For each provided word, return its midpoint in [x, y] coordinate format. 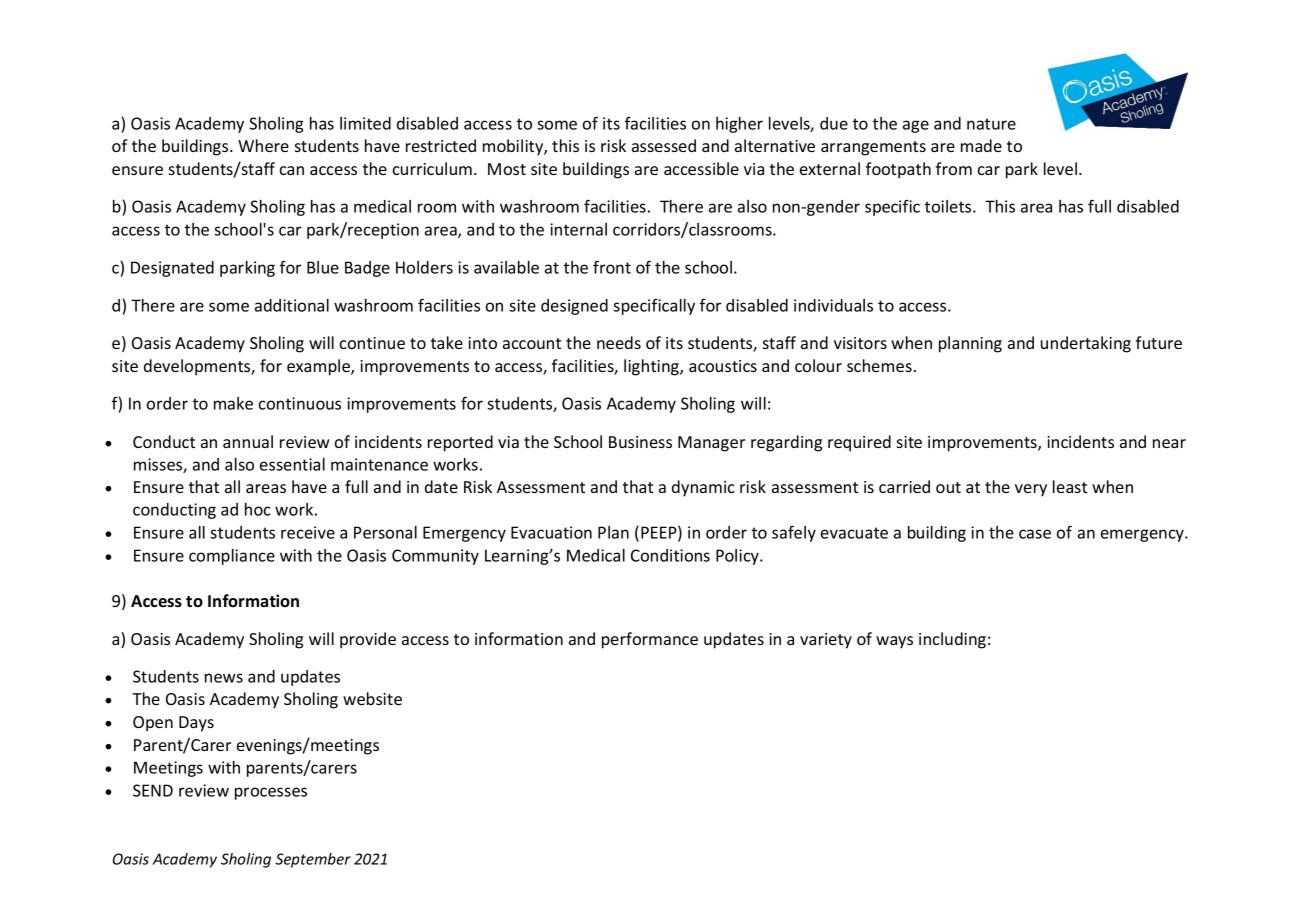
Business [640, 442]
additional [292, 305]
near [1169, 443]
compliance [232, 557]
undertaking [1086, 344]
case [1035, 534]
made [981, 145]
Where [263, 145]
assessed [664, 145]
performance [650, 640]
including [952, 640]
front [612, 267]
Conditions [670, 555]
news [224, 678]
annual [248, 441]
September [313, 860]
